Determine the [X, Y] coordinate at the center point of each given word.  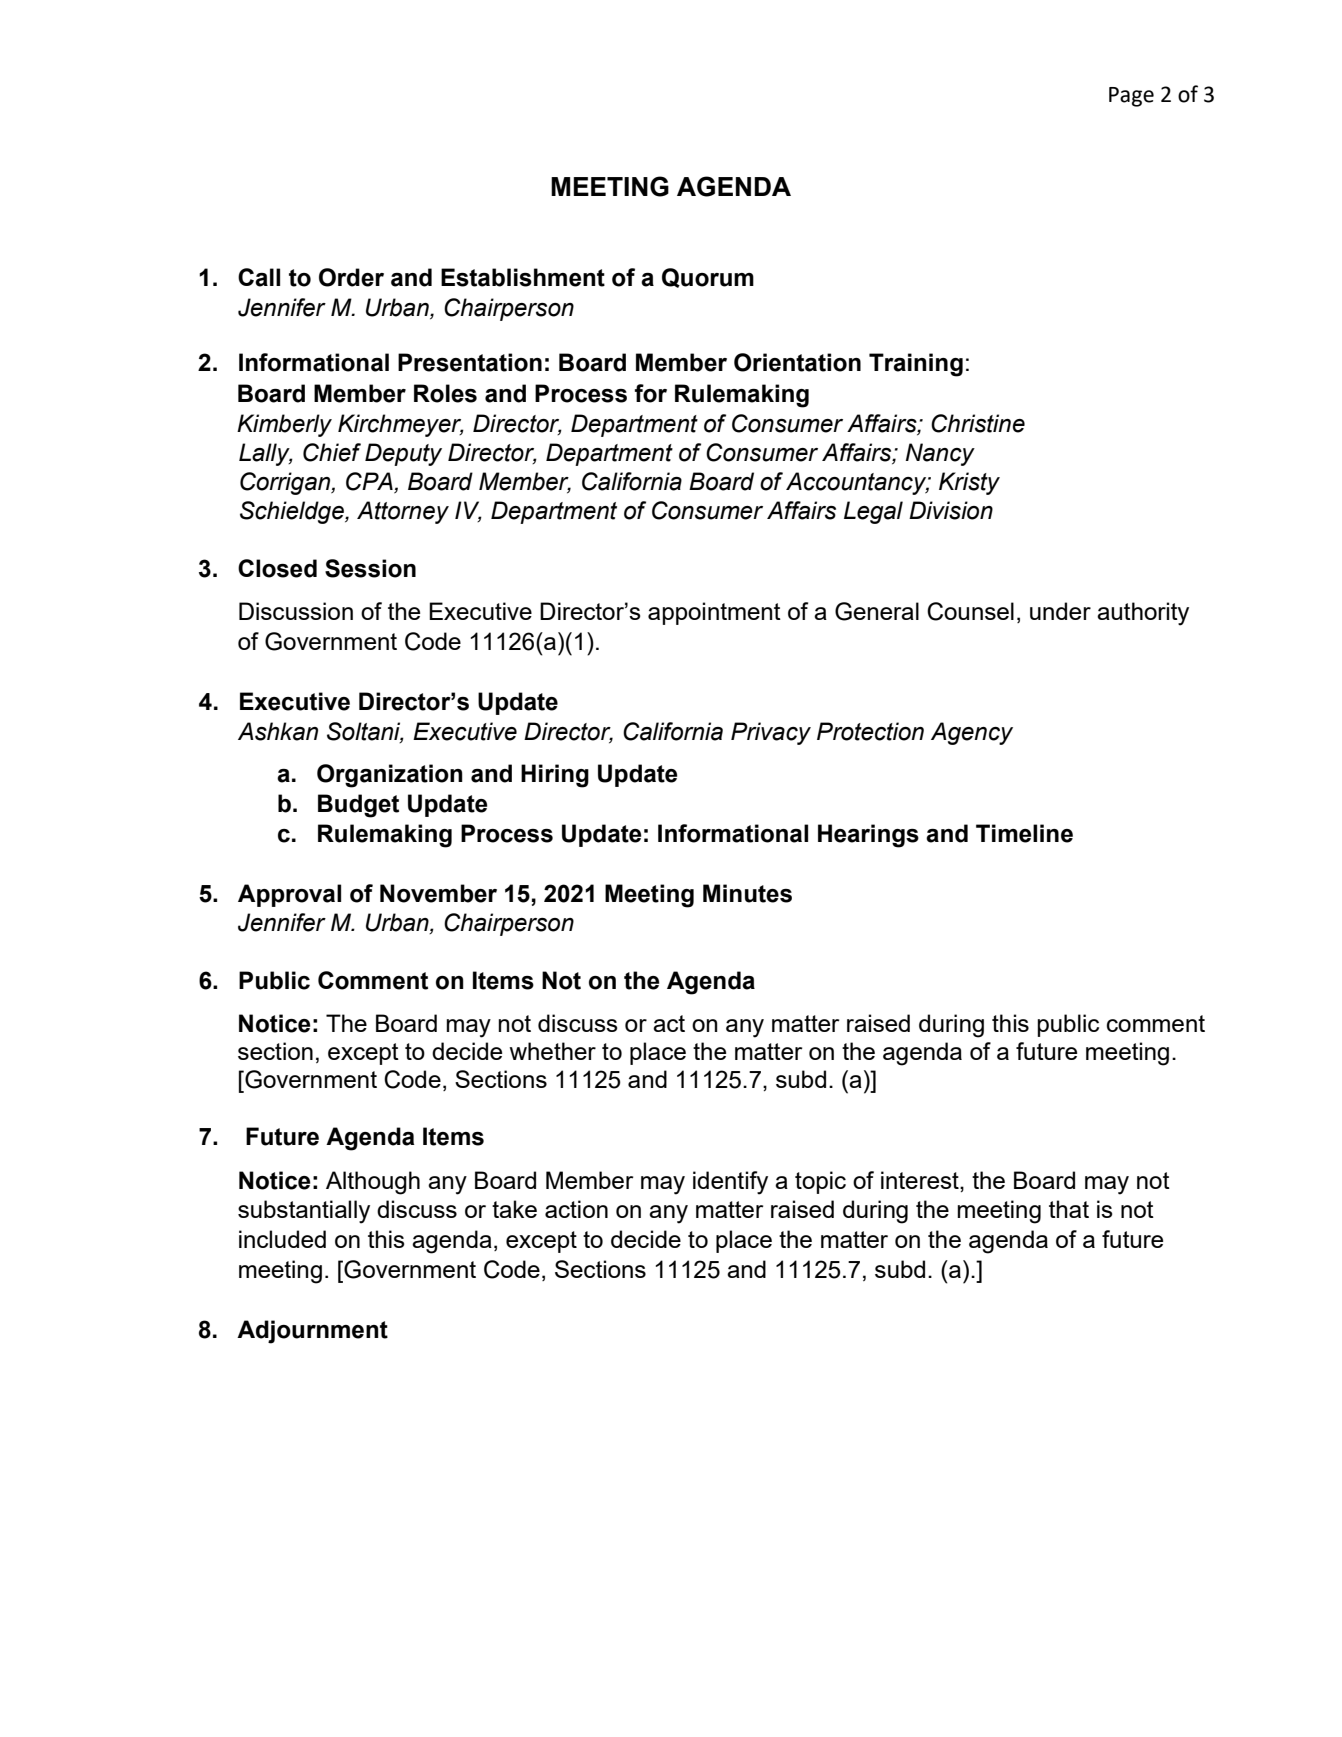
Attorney [403, 512]
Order [351, 277]
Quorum [708, 278]
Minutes [747, 893]
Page [1131, 97]
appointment [714, 613]
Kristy [969, 483]
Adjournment [312, 1332]
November [438, 893]
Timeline [1024, 833]
